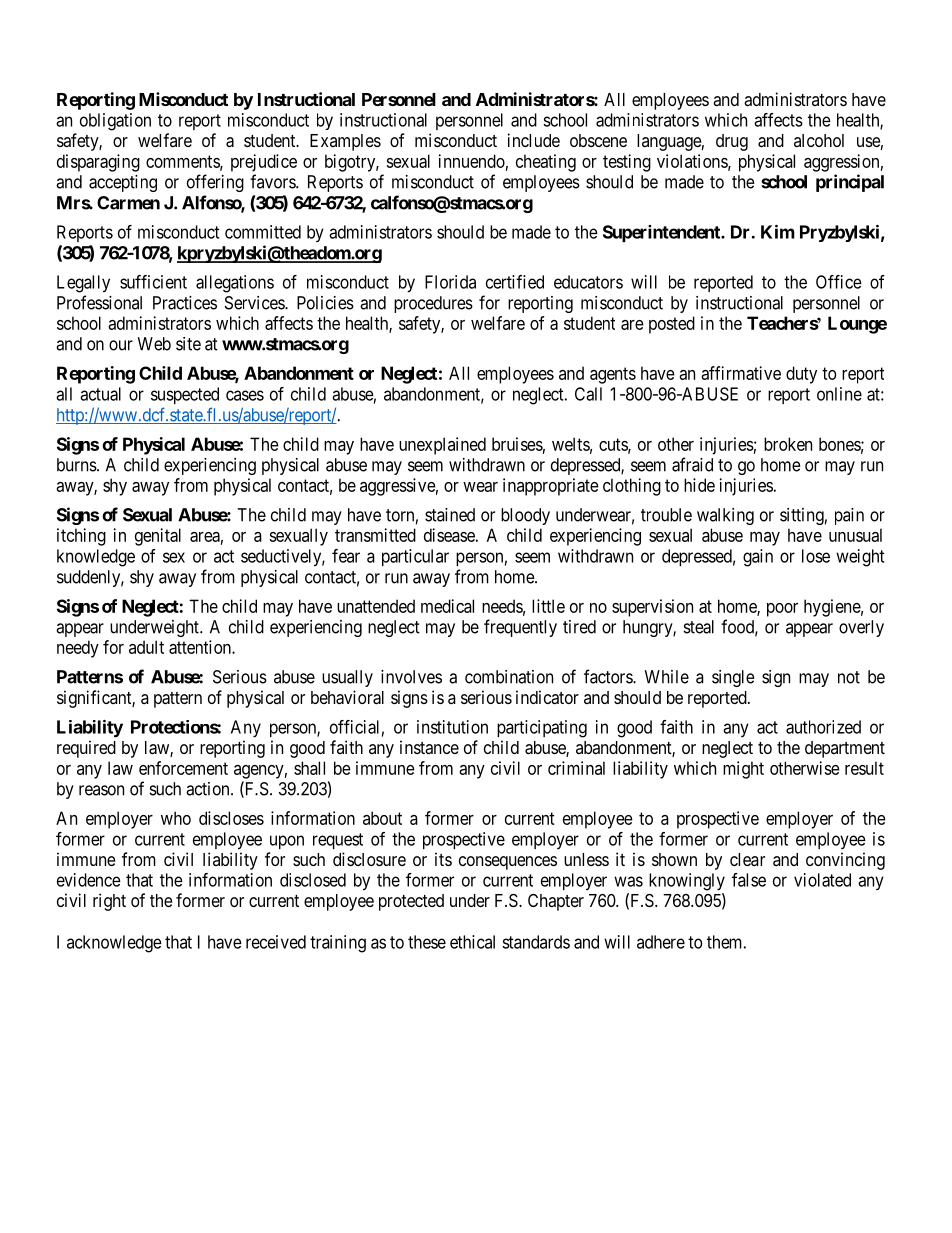 The height and width of the screenshot is (1233, 952). Describe the element at coordinates (758, 558) in the screenshot. I see `gain` at that location.
